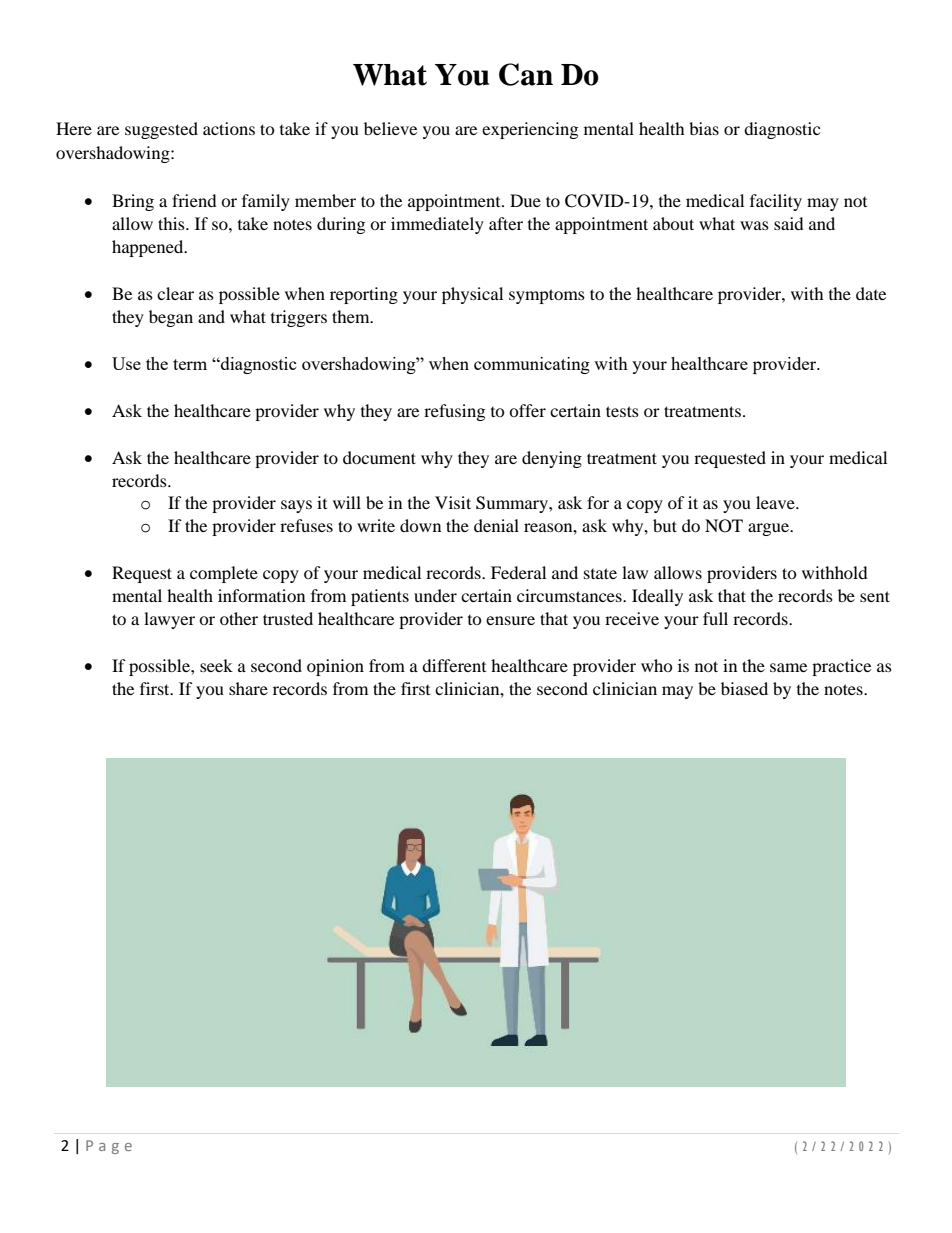 This screenshot has width=952, height=1233. Describe the element at coordinates (506, 223) in the screenshot. I see `after` at that location.
